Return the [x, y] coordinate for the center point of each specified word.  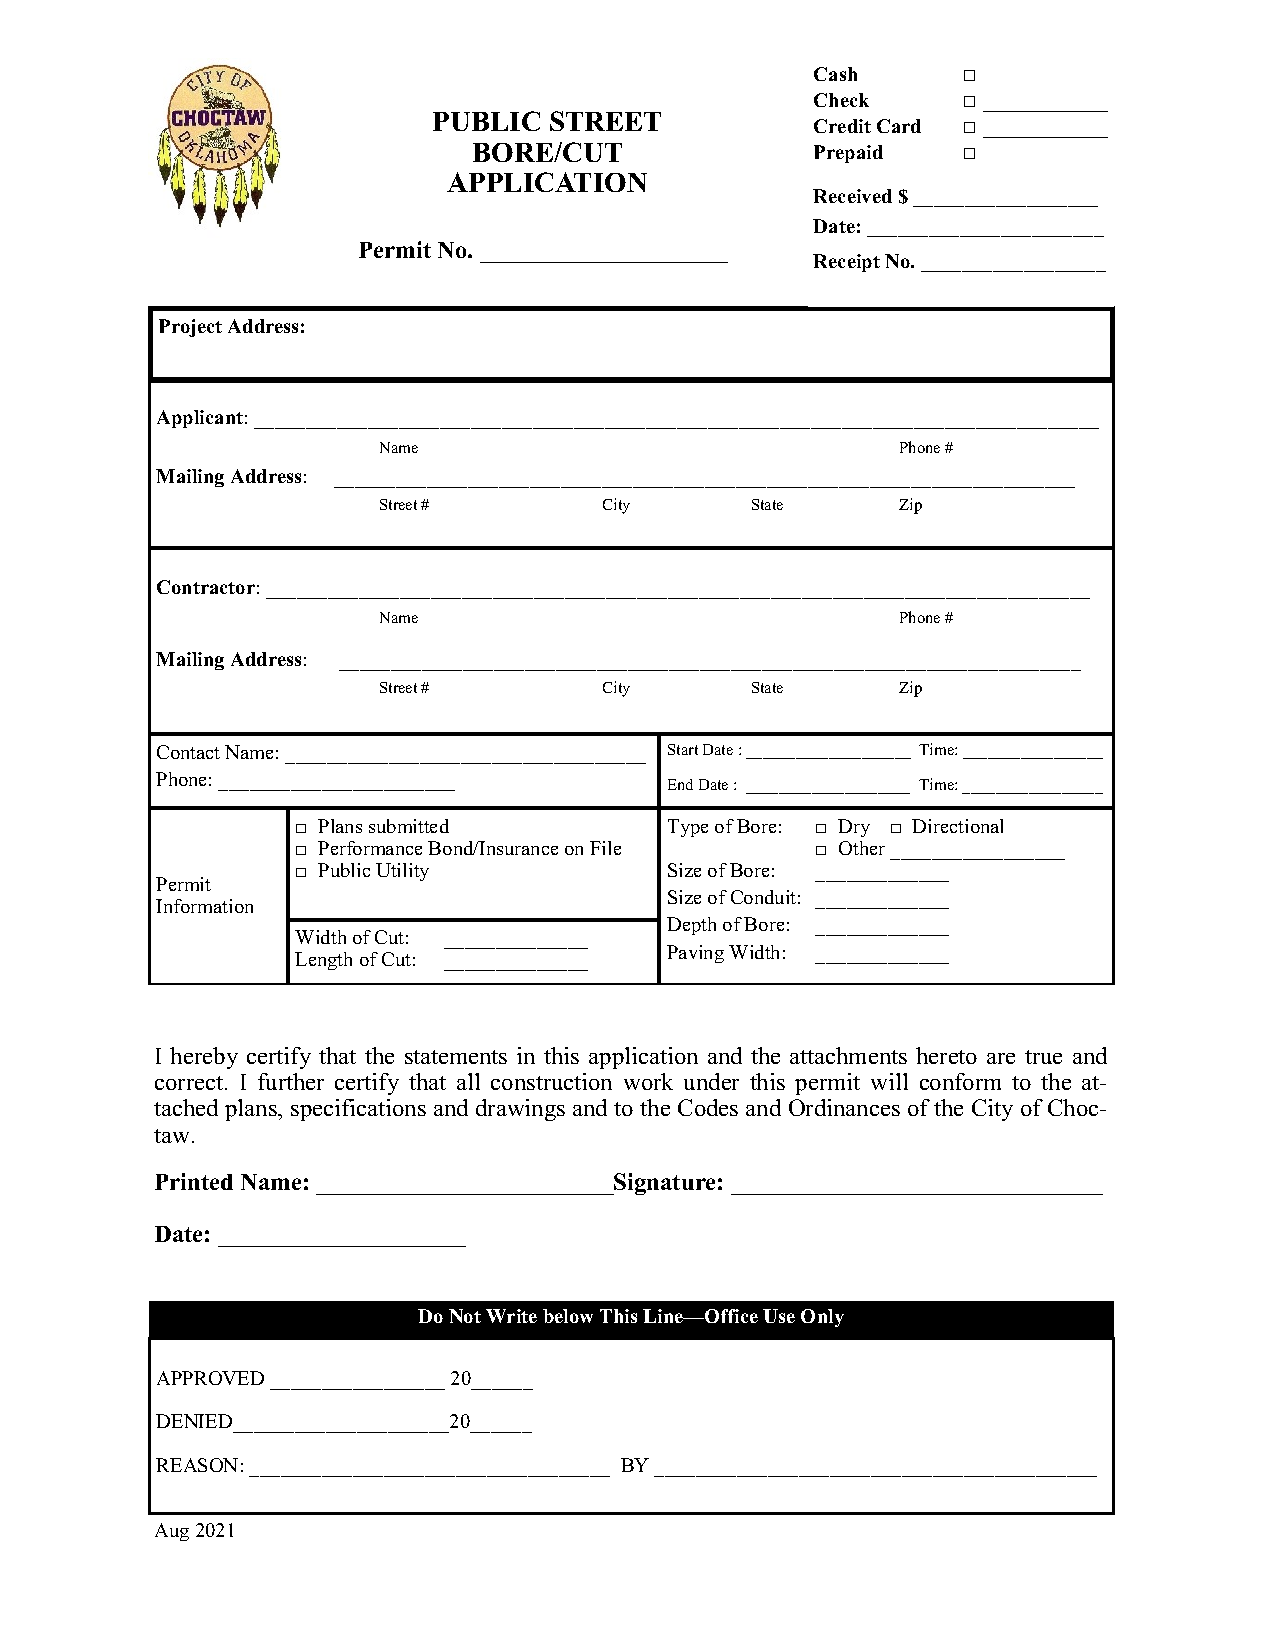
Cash [835, 74]
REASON [197, 1465]
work [648, 1081]
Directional [957, 826]
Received [852, 196]
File [605, 848]
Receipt [846, 263]
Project [190, 328]
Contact [188, 752]
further [291, 1081]
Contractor [206, 587]
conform [960, 1081]
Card [899, 126]
